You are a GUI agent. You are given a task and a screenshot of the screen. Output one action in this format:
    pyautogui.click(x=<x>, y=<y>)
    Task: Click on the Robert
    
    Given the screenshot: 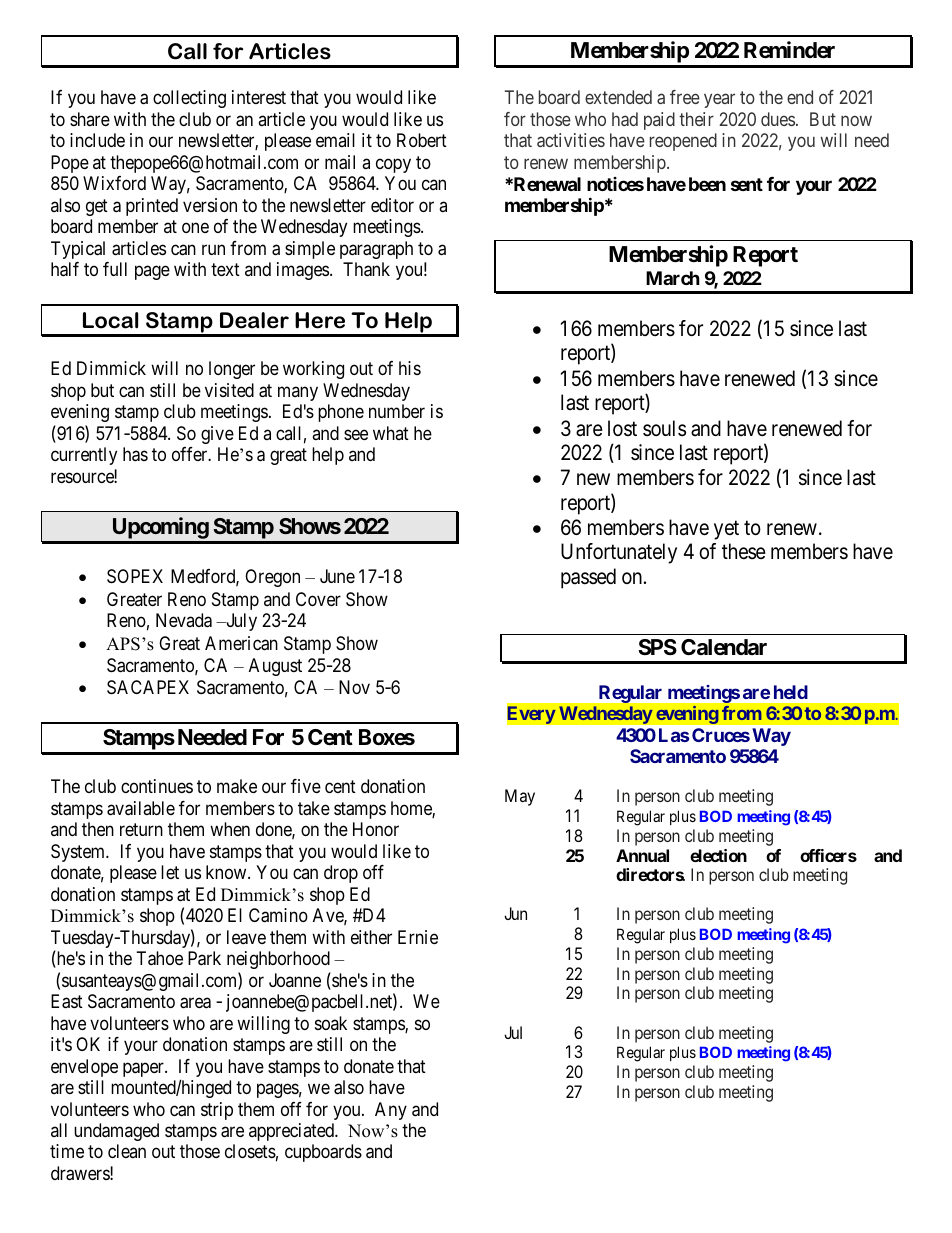 What is the action you would take?
    pyautogui.click(x=422, y=140)
